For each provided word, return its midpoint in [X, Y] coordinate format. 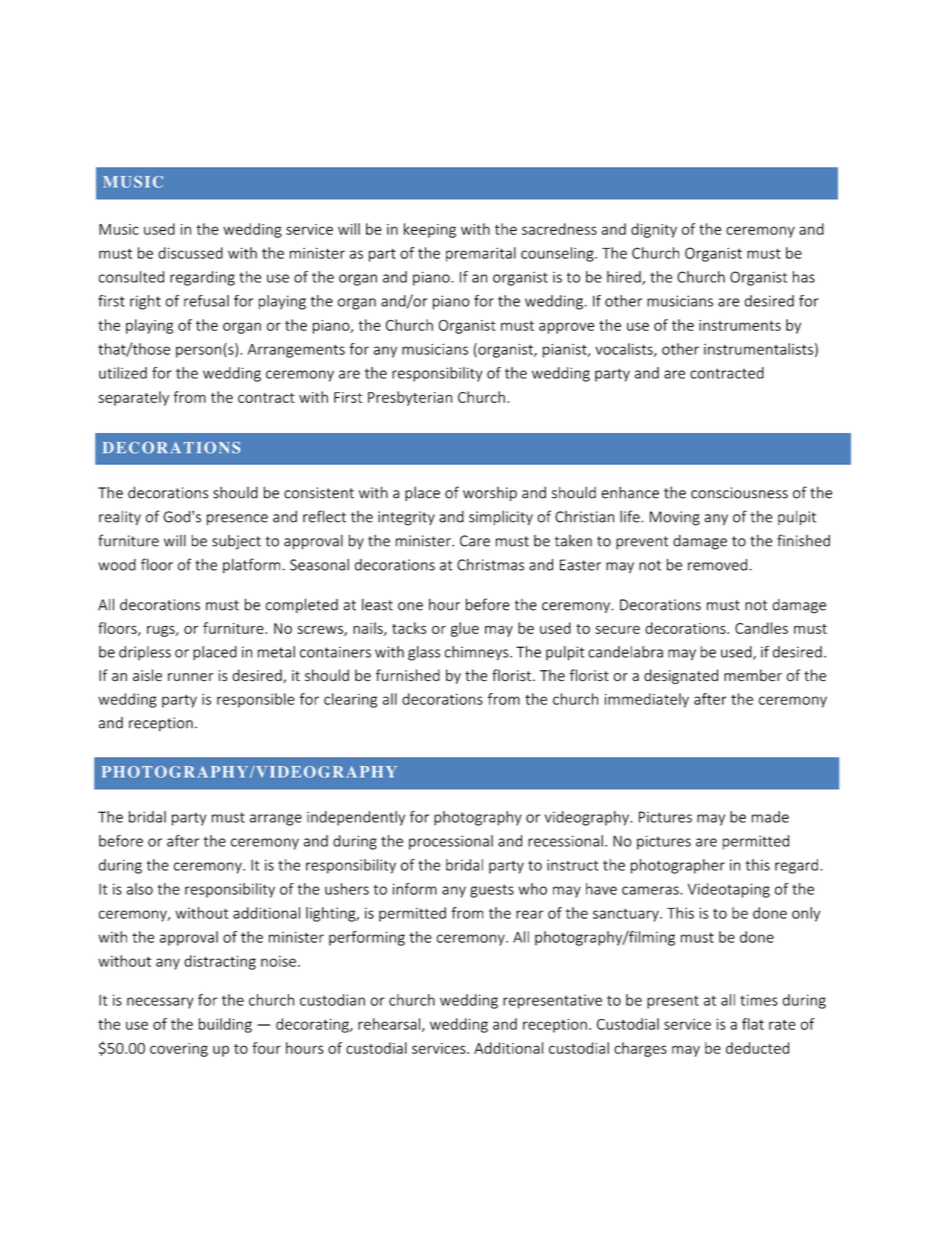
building [225, 1025]
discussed [190, 253]
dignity [654, 230]
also [140, 889]
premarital [481, 254]
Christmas [490, 565]
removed [717, 565]
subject [236, 542]
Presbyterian [410, 398]
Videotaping [729, 890]
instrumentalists [758, 349]
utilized [123, 373]
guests [492, 891]
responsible [256, 700]
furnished [408, 675]
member [753, 675]
